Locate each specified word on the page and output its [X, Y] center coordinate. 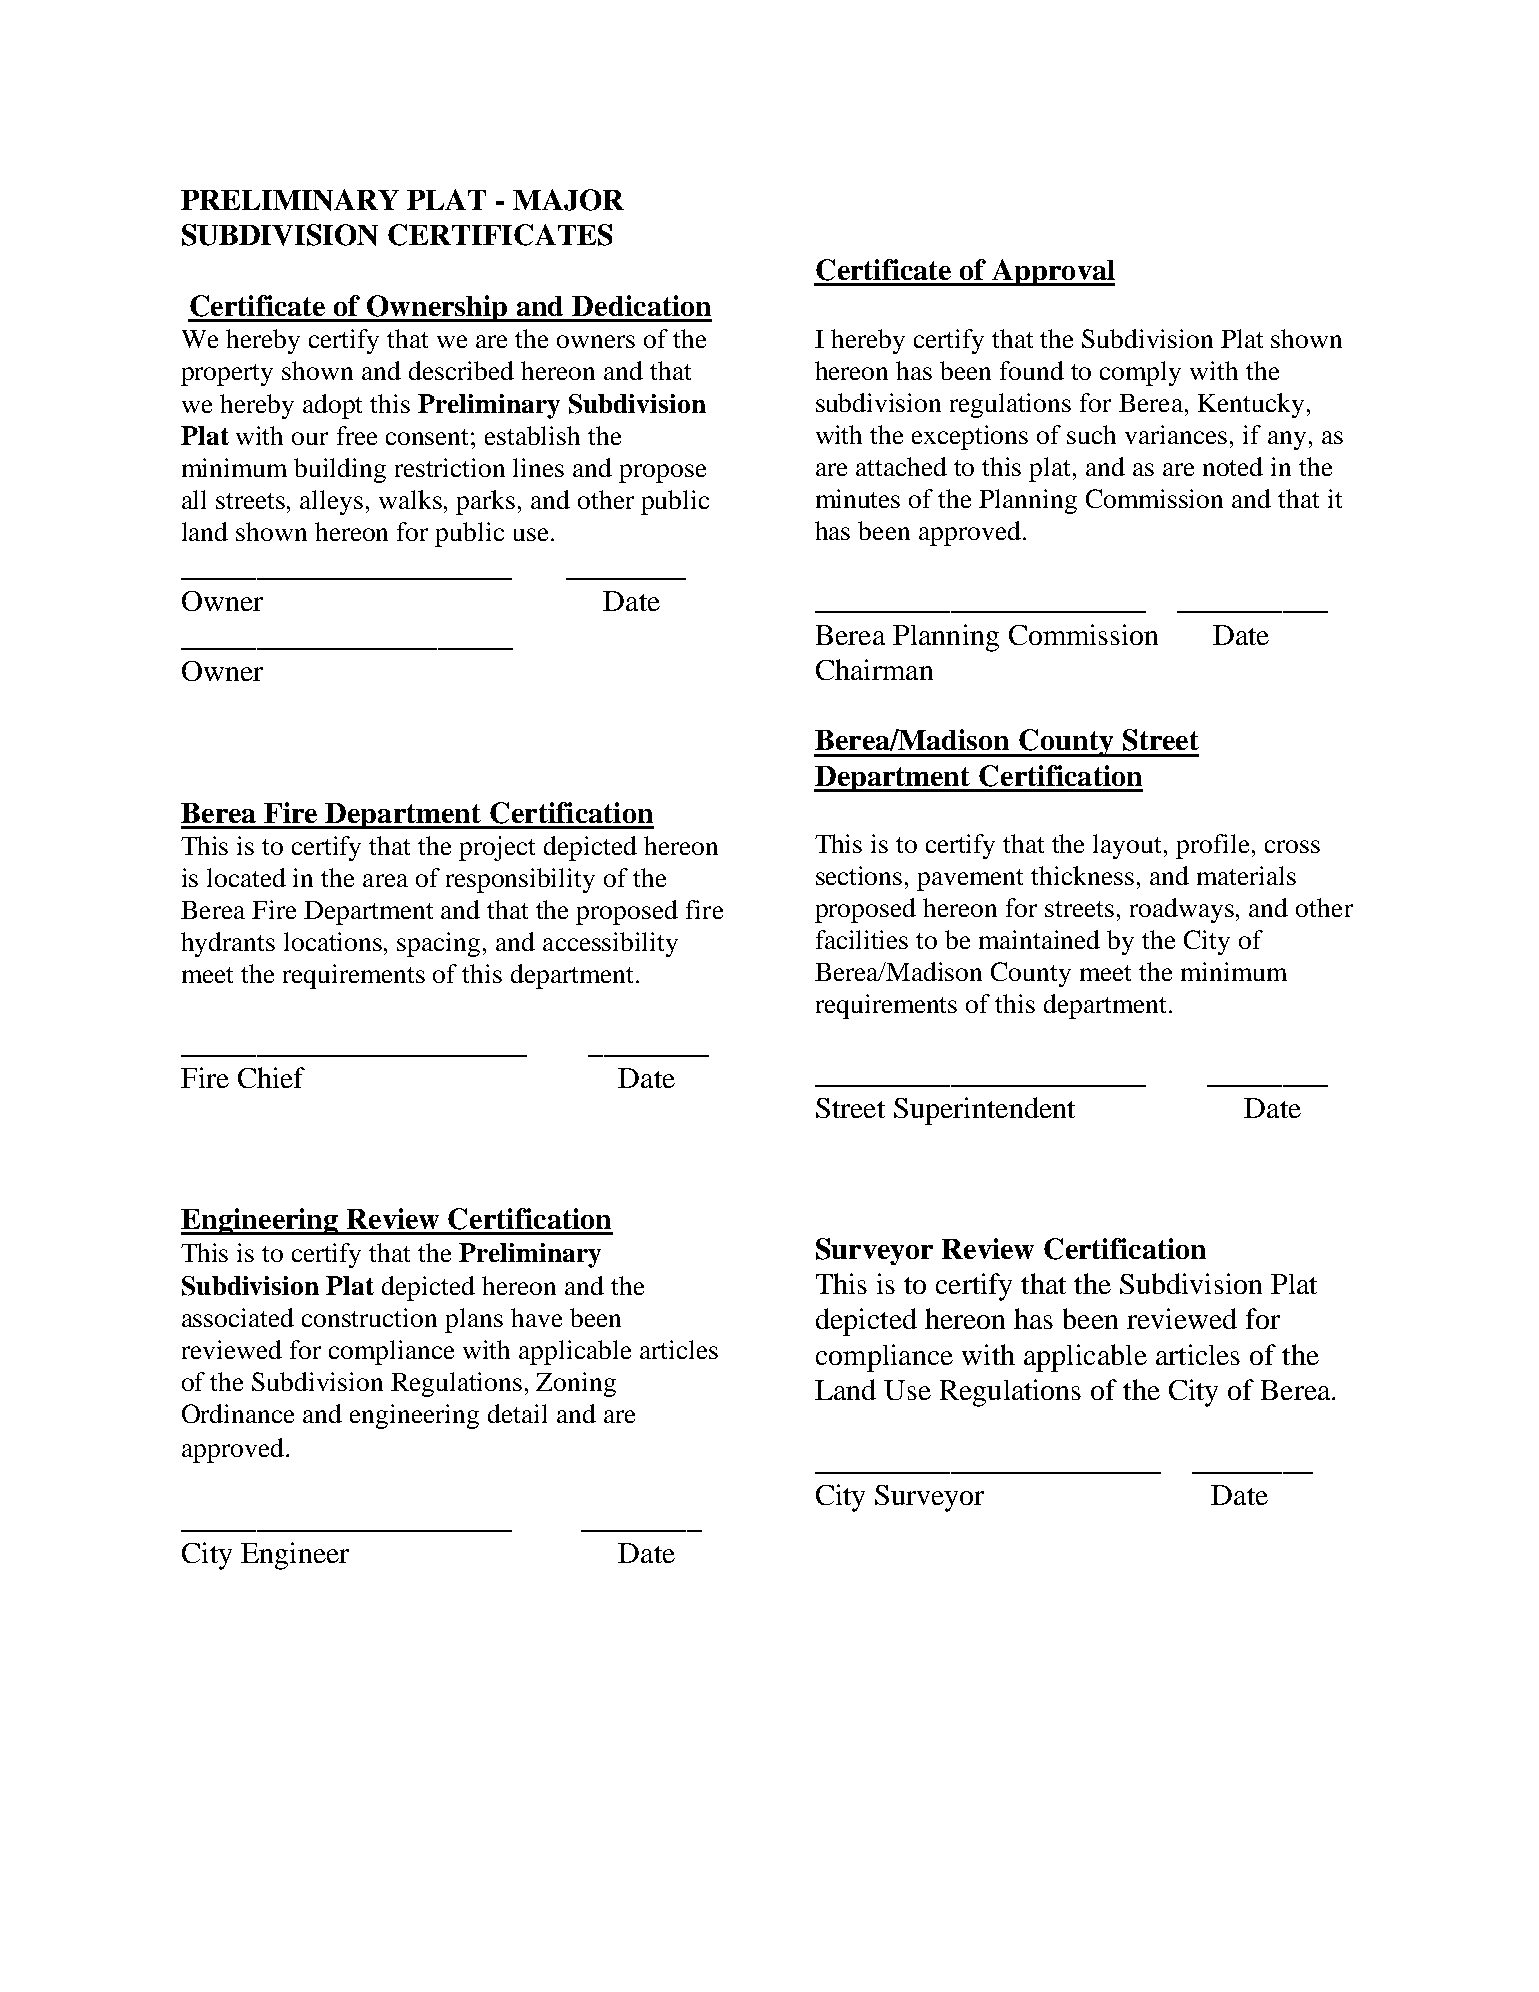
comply [1140, 373]
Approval [1052, 272]
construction [369, 1317]
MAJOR [568, 200]
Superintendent [984, 1111]
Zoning [576, 1384]
